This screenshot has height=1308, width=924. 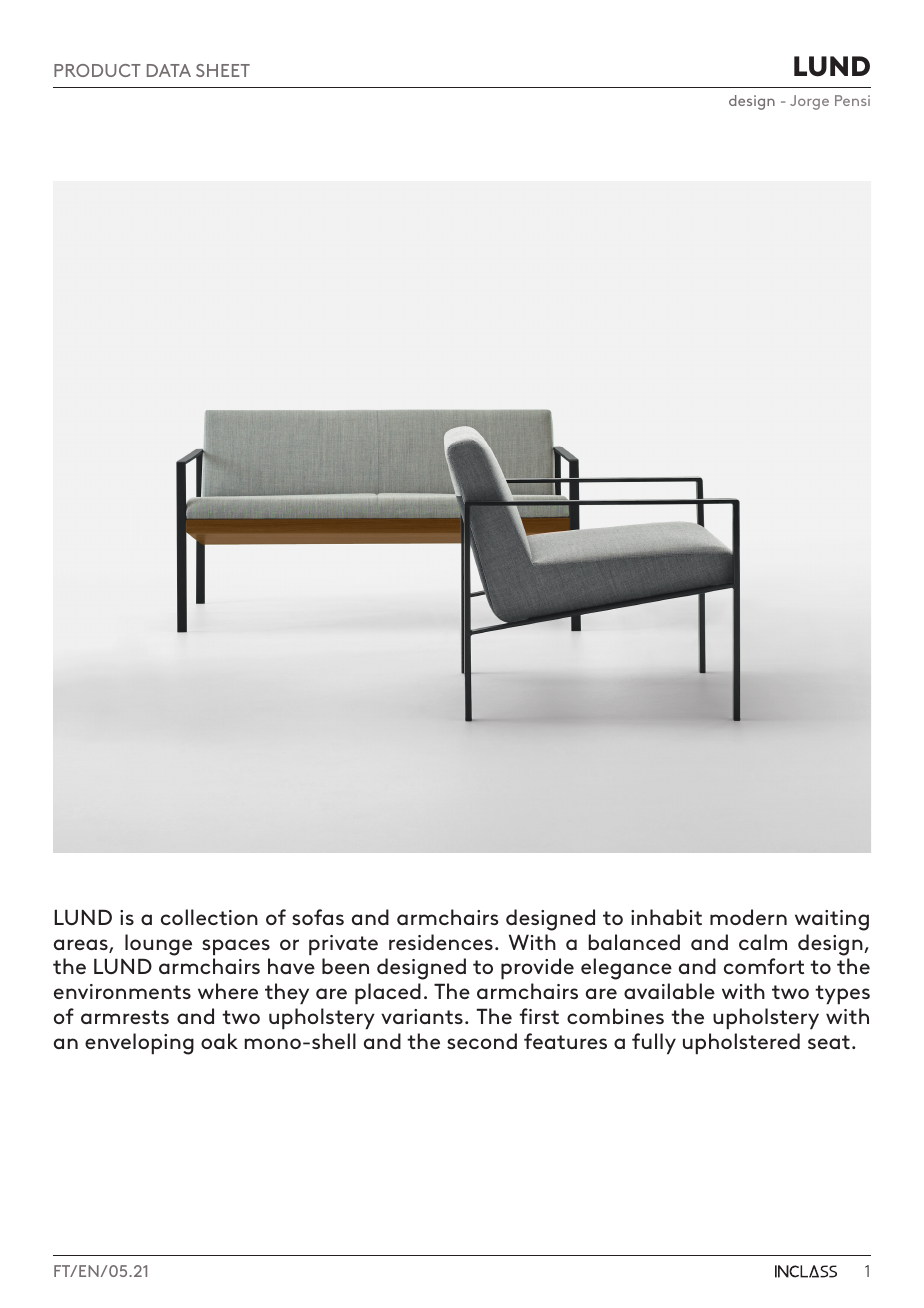 What do you see at coordinates (169, 70) in the screenshot?
I see `DATA` at bounding box center [169, 70].
